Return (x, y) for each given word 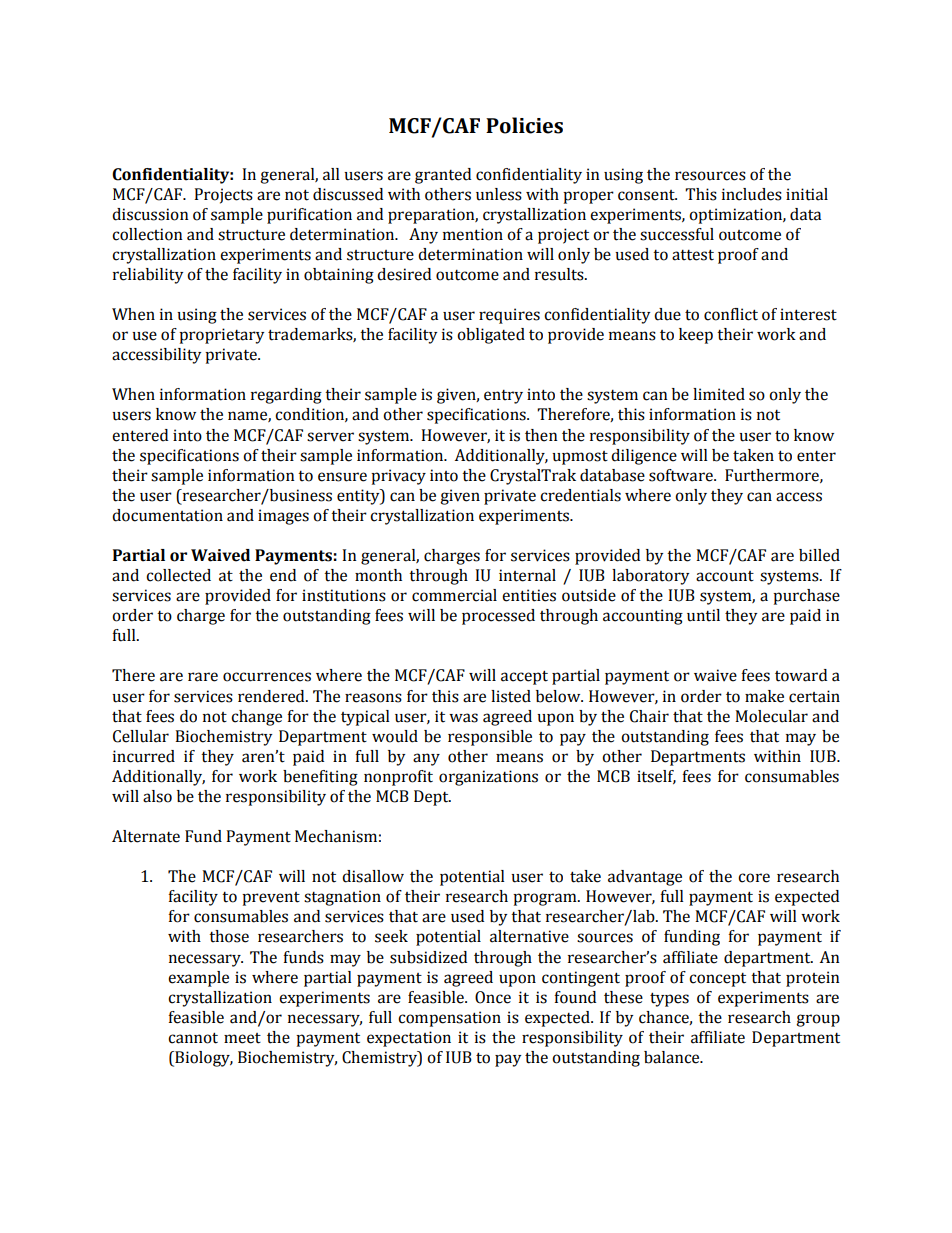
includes (752, 194)
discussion (150, 214)
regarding (286, 396)
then (541, 435)
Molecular (771, 716)
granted (443, 176)
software (682, 475)
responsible (490, 738)
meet (242, 1038)
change (256, 718)
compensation (449, 1019)
